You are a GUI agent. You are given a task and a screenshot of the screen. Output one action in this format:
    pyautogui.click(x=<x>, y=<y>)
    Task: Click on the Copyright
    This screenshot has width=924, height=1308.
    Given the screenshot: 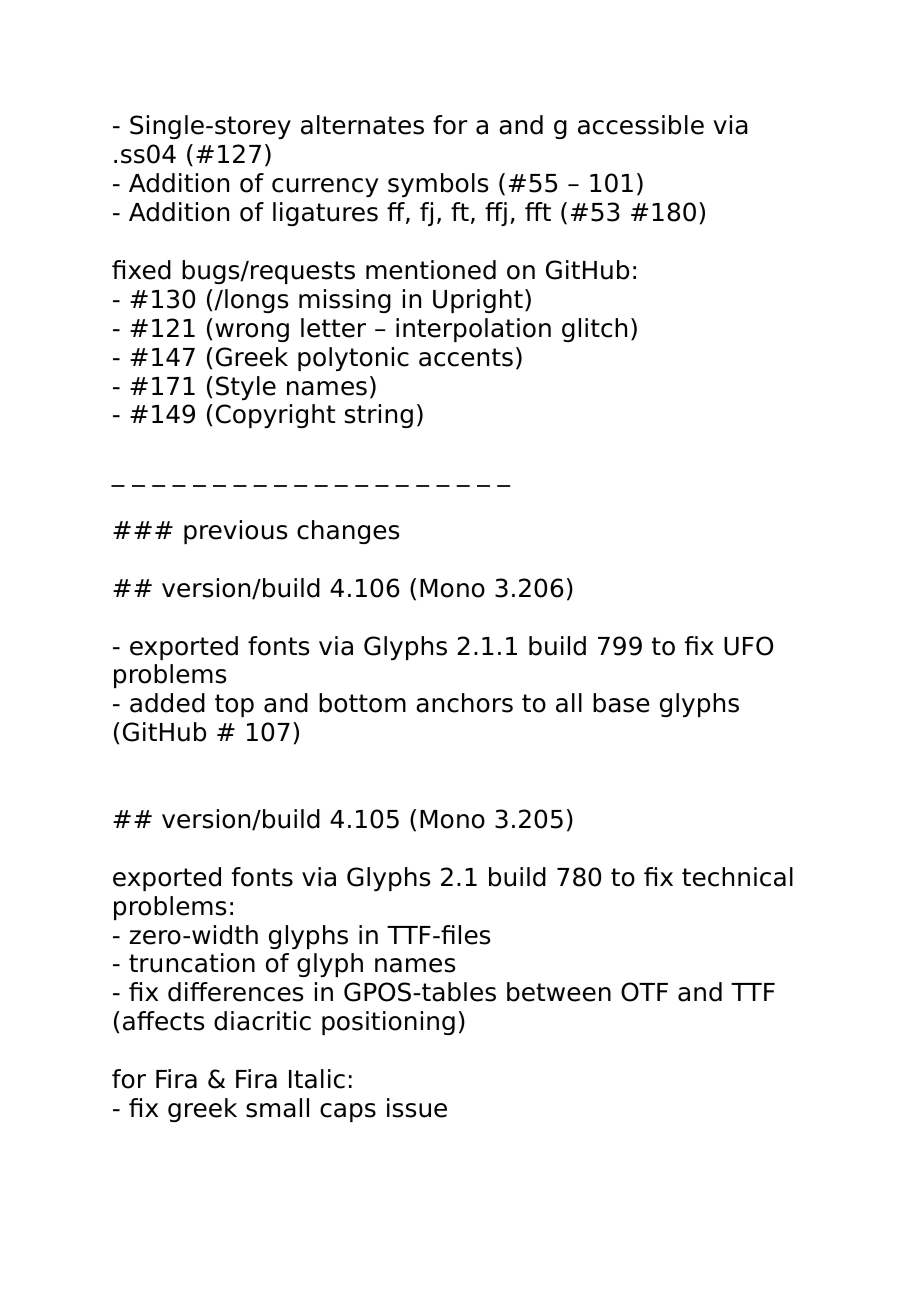 What is the action you would take?
    pyautogui.click(x=275, y=416)
